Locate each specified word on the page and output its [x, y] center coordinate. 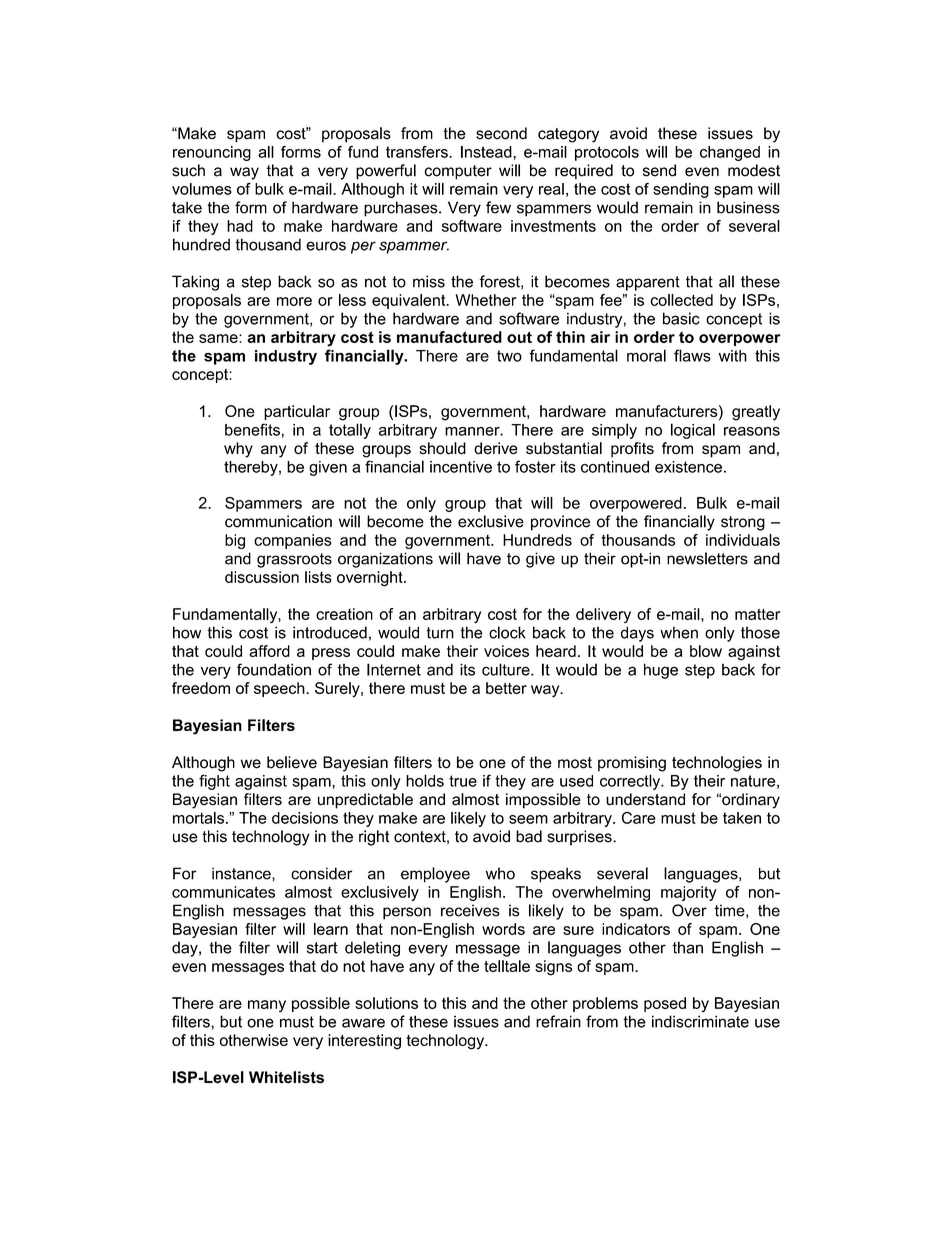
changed [730, 153]
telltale [507, 966]
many [267, 1006]
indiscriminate [700, 1021]
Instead [487, 152]
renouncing [212, 153]
